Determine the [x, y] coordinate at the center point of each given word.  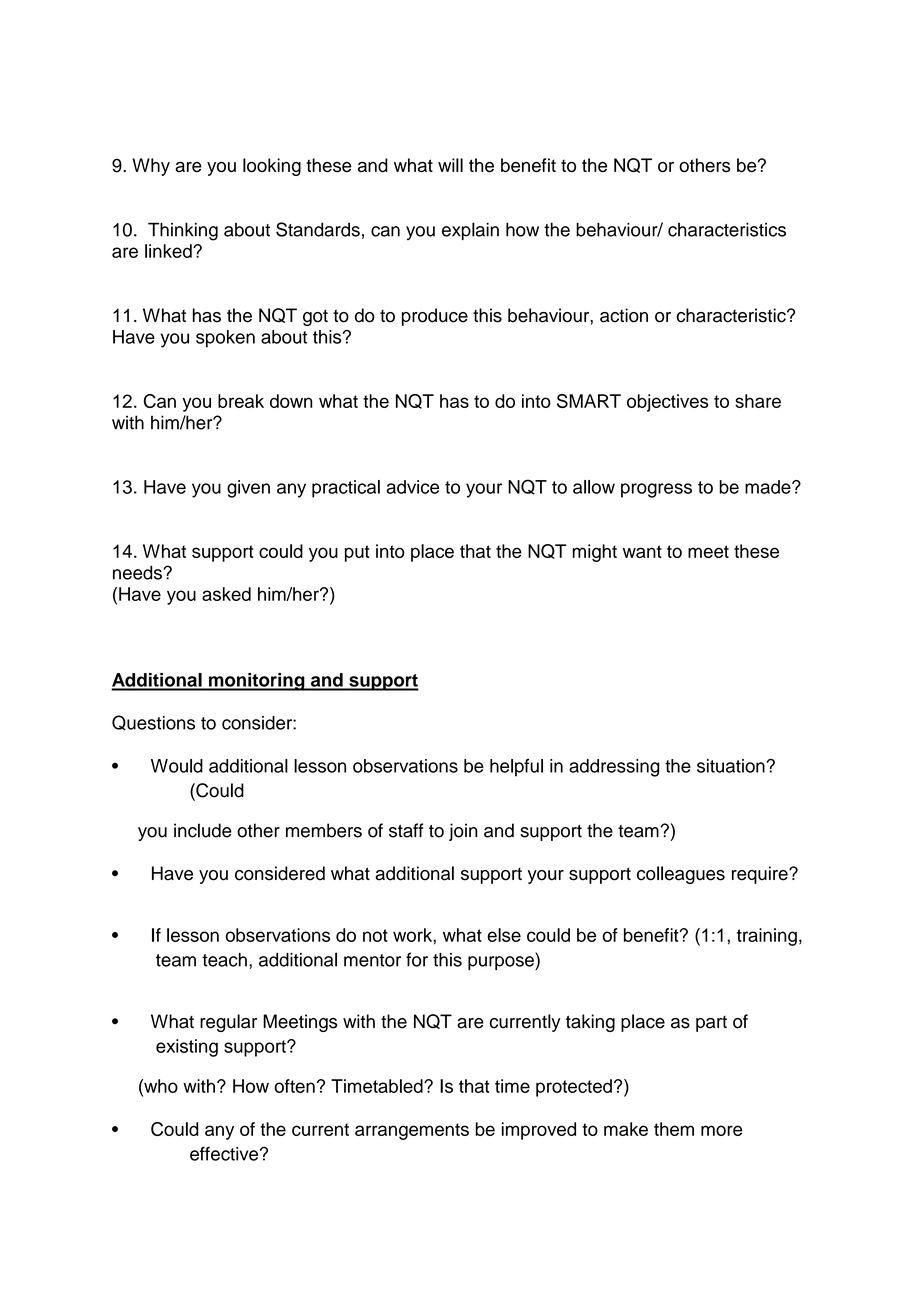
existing [187, 1048]
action [624, 315]
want [642, 551]
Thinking [183, 231]
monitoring [257, 682]
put [357, 553]
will [450, 165]
